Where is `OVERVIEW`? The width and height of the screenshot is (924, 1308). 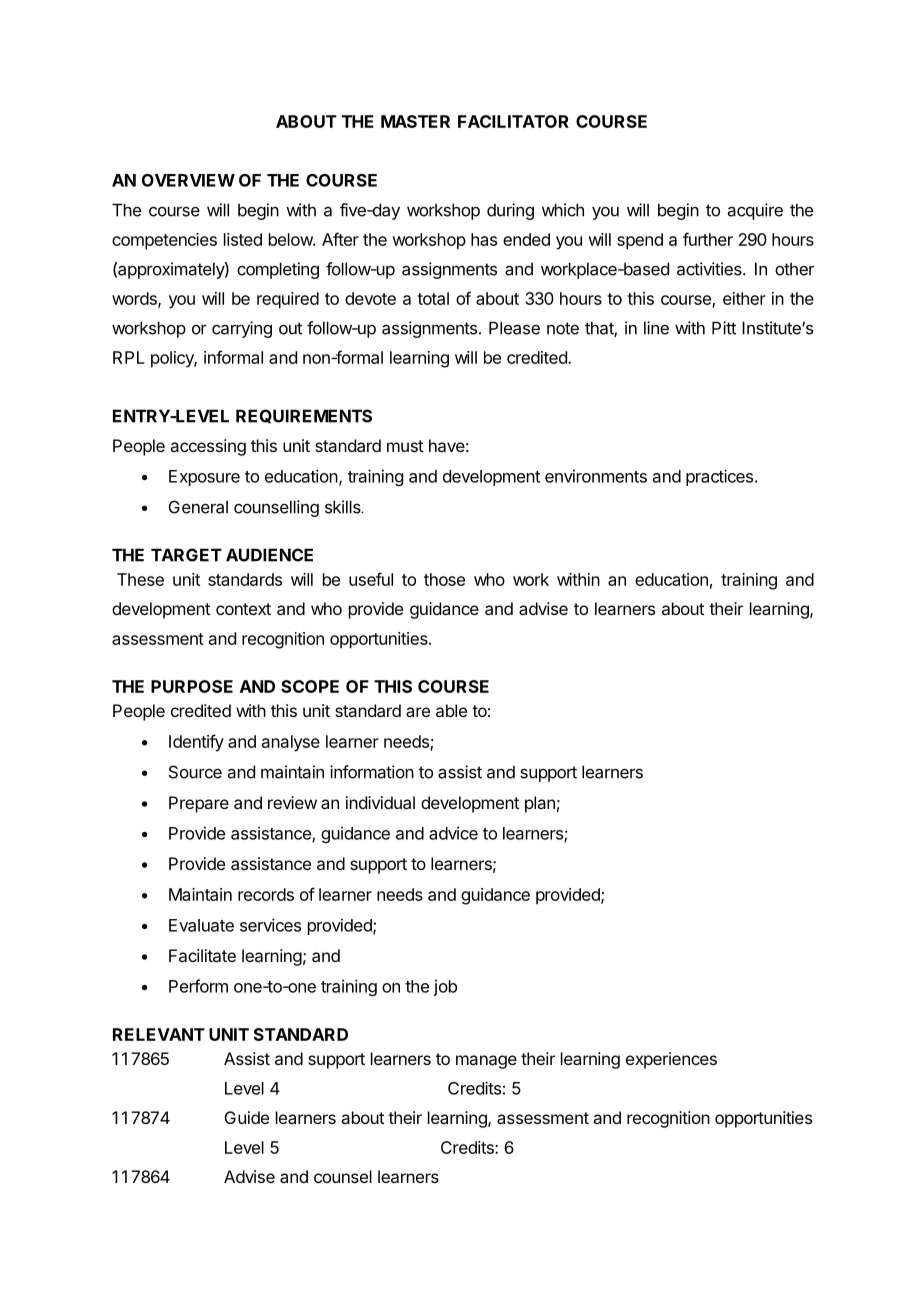 OVERVIEW is located at coordinates (188, 180).
